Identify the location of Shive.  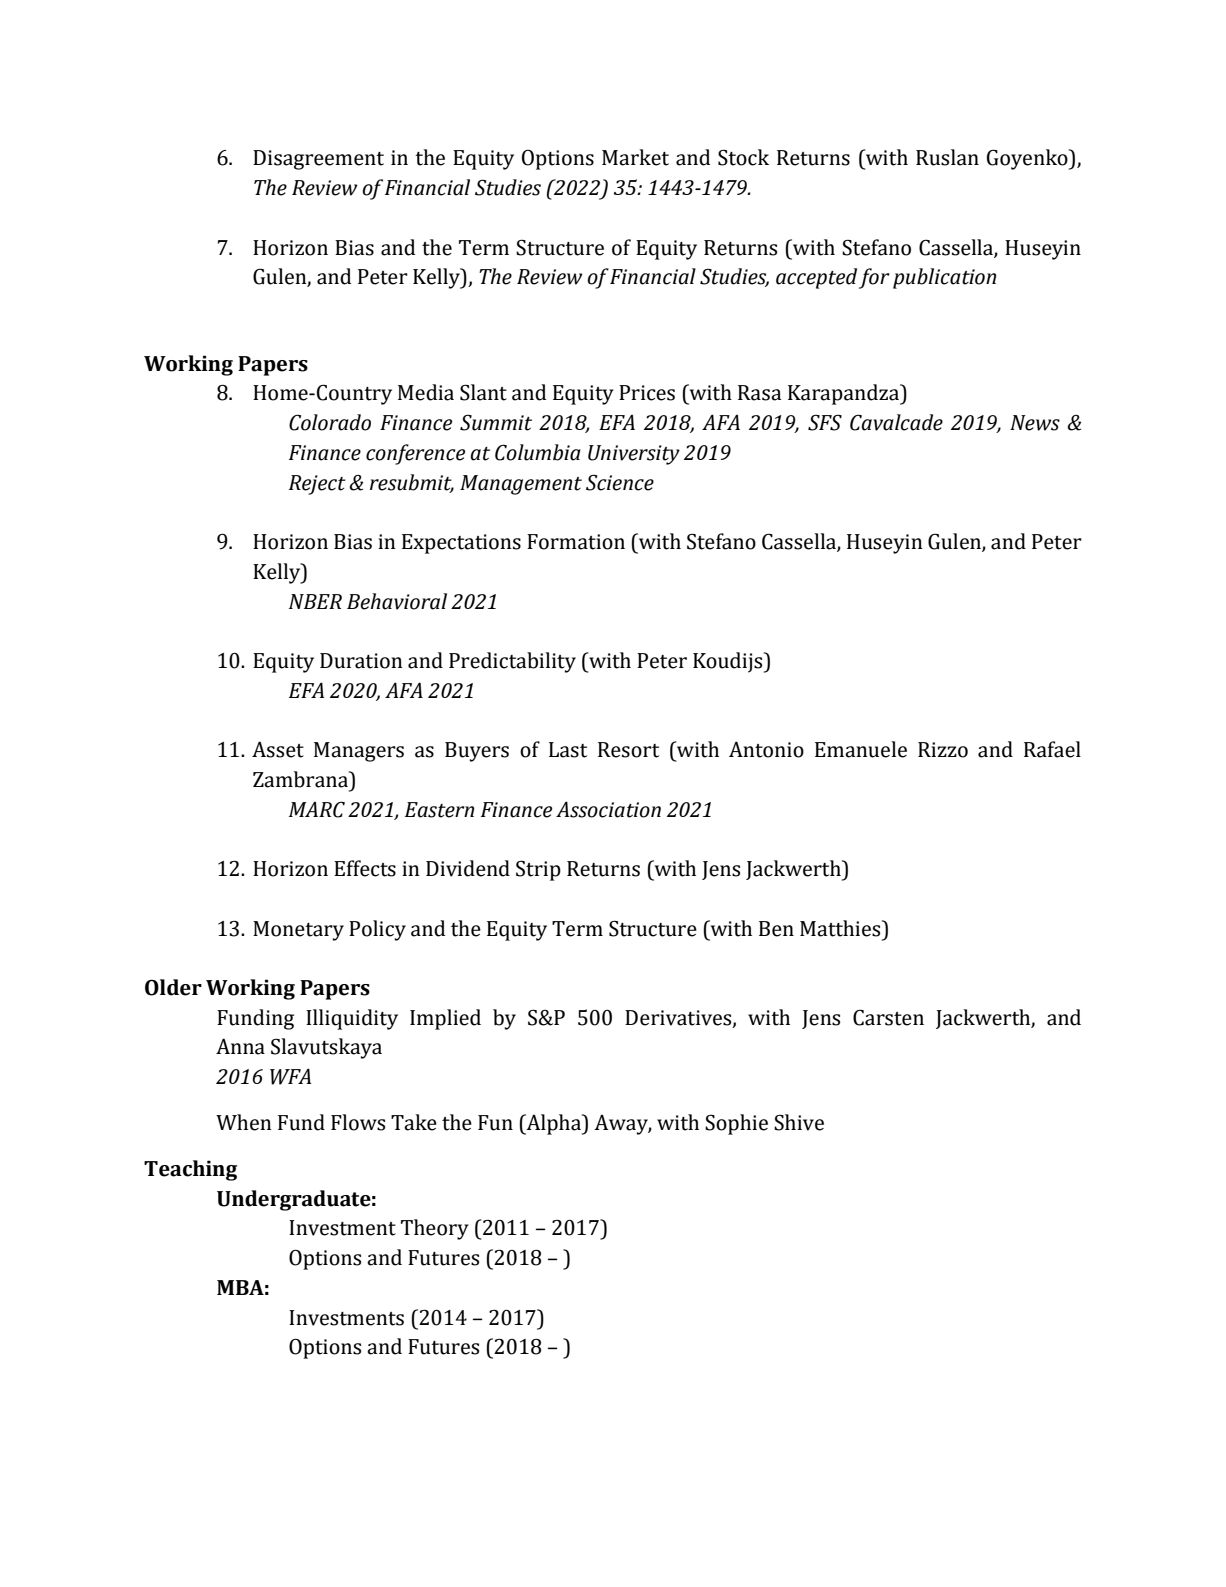
(799, 1122).
